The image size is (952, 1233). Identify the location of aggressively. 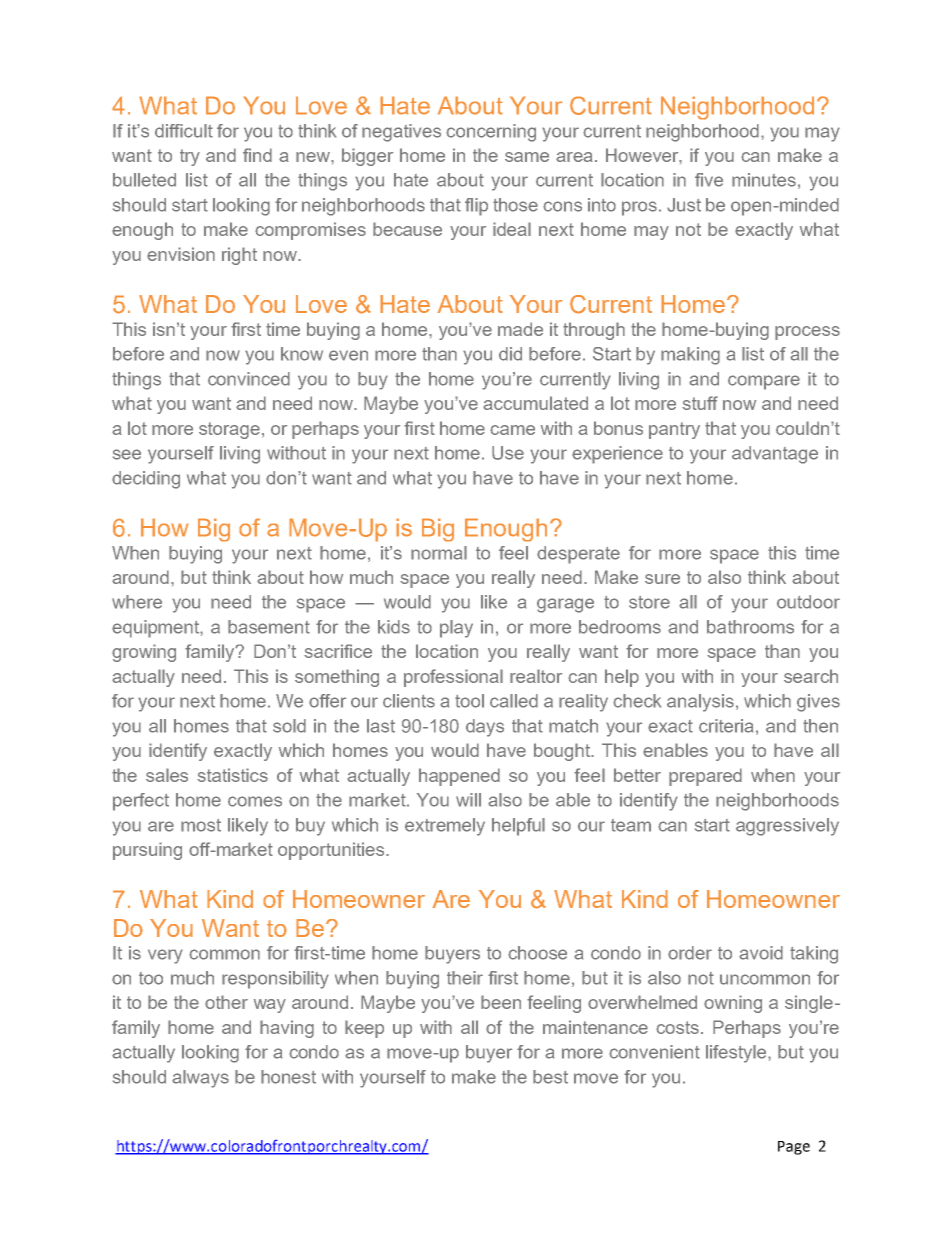
(787, 827).
